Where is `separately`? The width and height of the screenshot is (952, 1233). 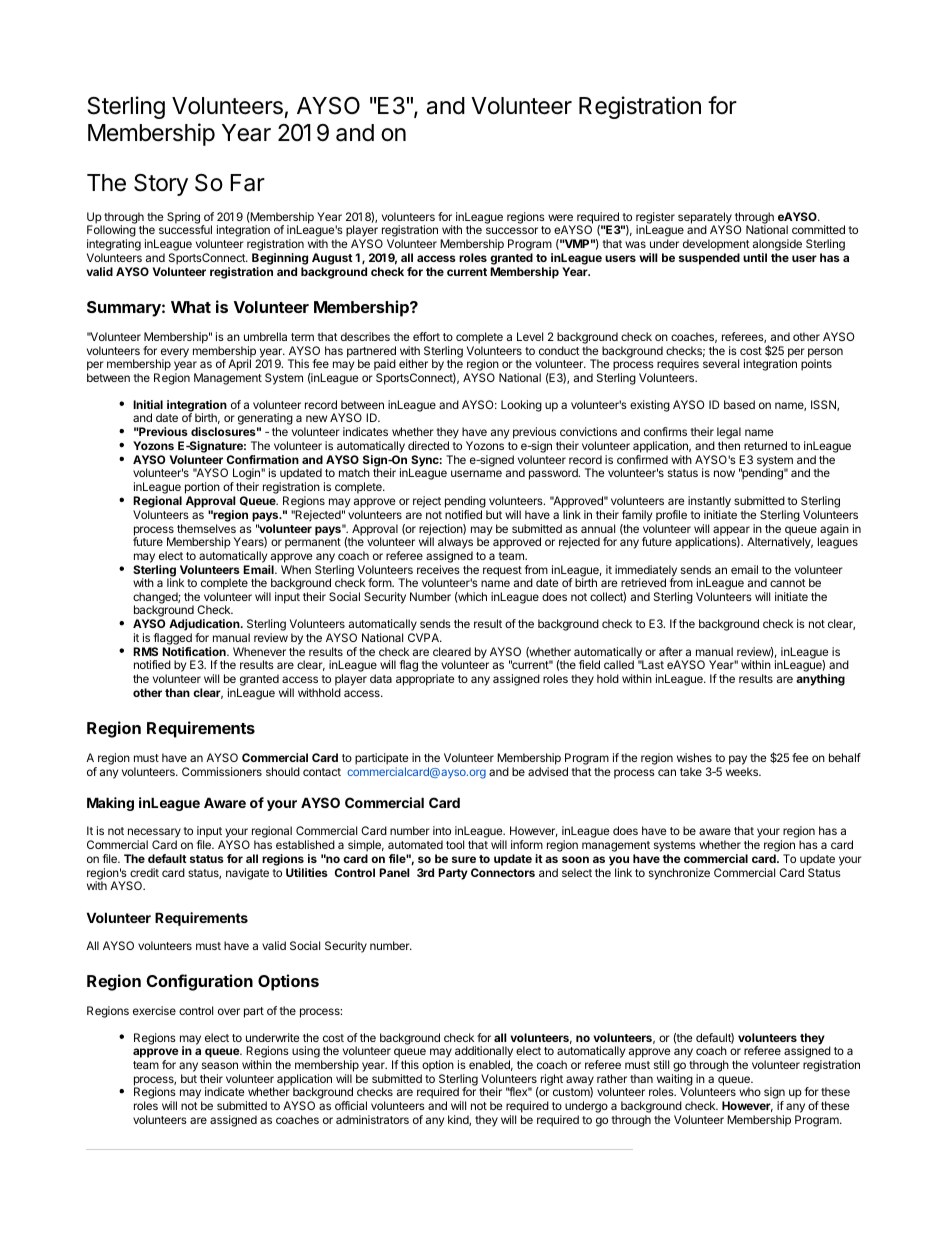 separately is located at coordinates (705, 219).
